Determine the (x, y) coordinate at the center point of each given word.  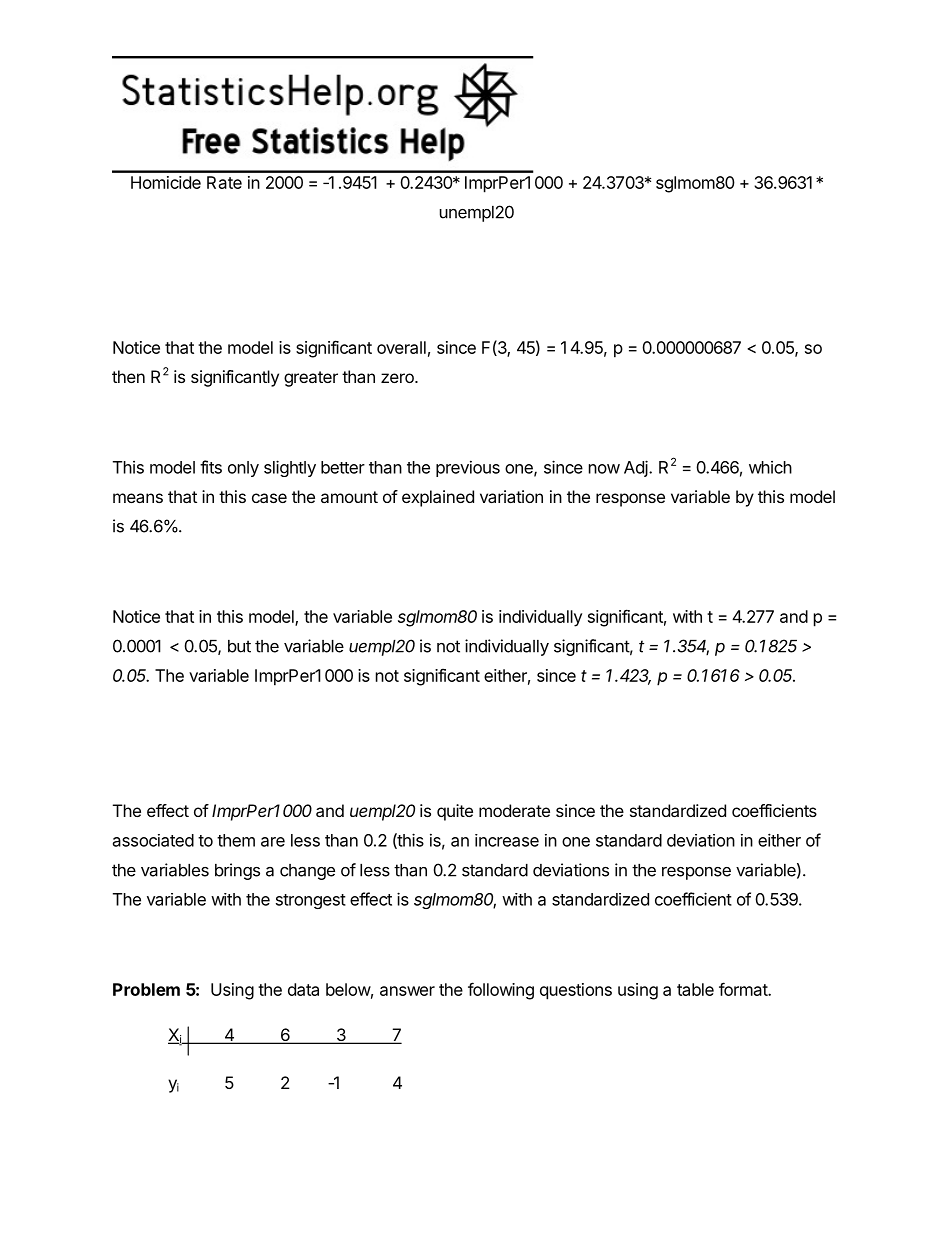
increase (507, 840)
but (239, 646)
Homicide (166, 182)
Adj (637, 468)
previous (468, 468)
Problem (146, 989)
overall (401, 347)
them (236, 840)
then (128, 376)
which (770, 467)
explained (438, 498)
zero (398, 378)
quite (455, 812)
